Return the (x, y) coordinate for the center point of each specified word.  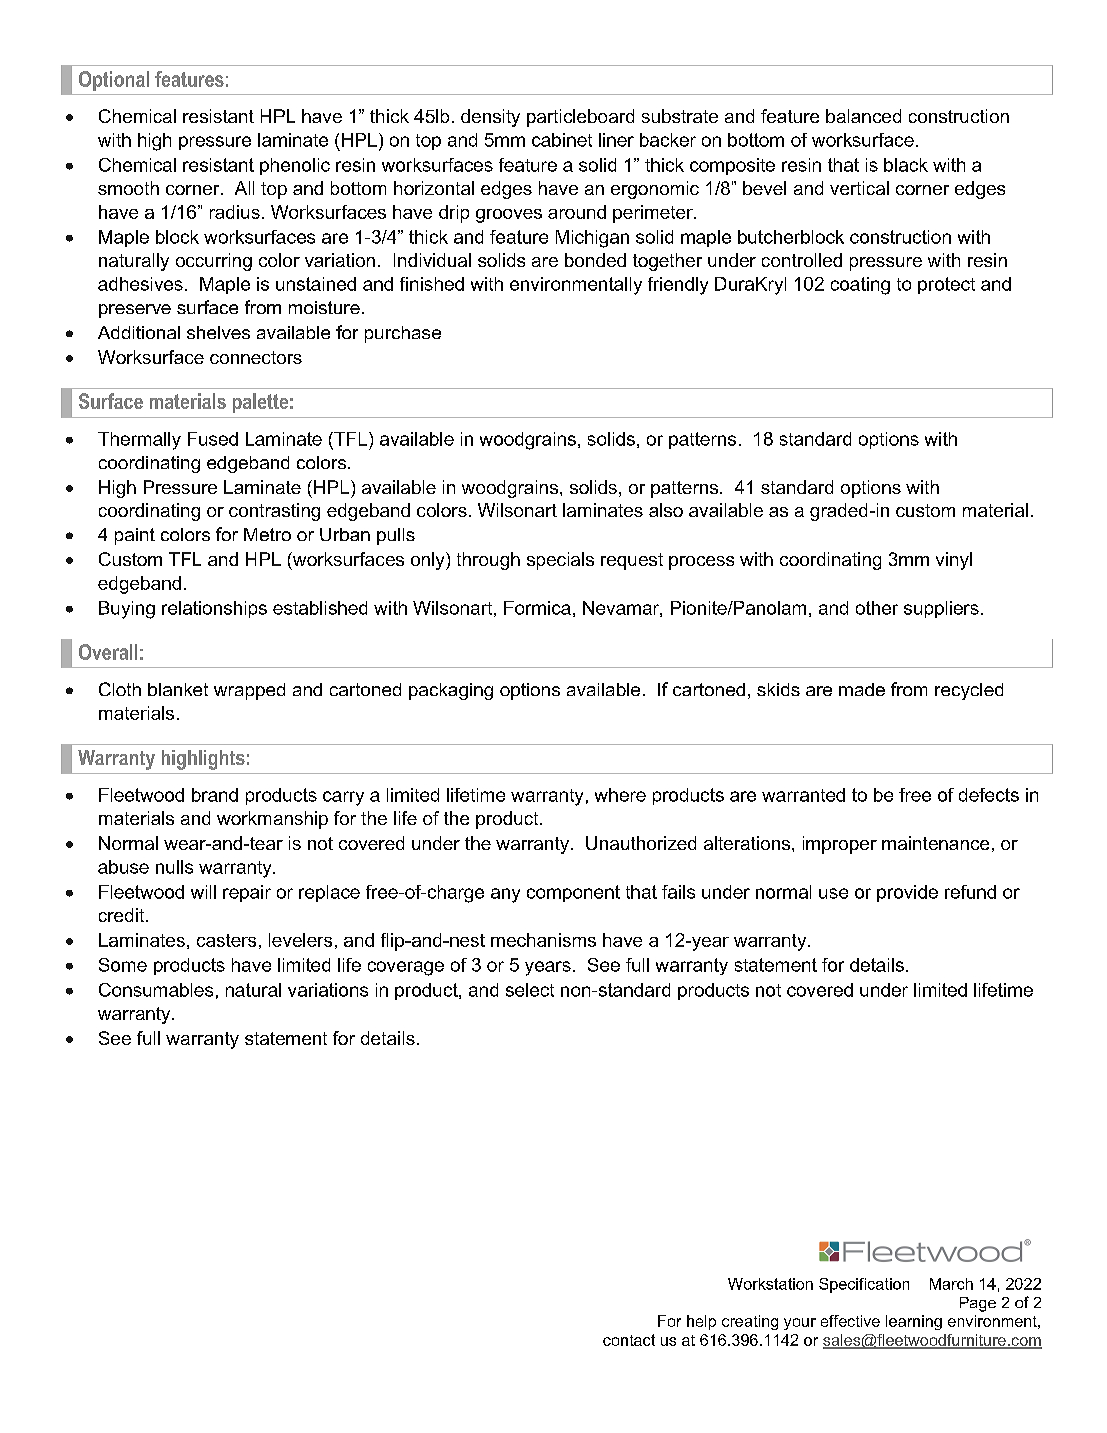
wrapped (249, 691)
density (490, 118)
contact (629, 1340)
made (862, 689)
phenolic (295, 166)
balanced (863, 116)
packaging (451, 691)
